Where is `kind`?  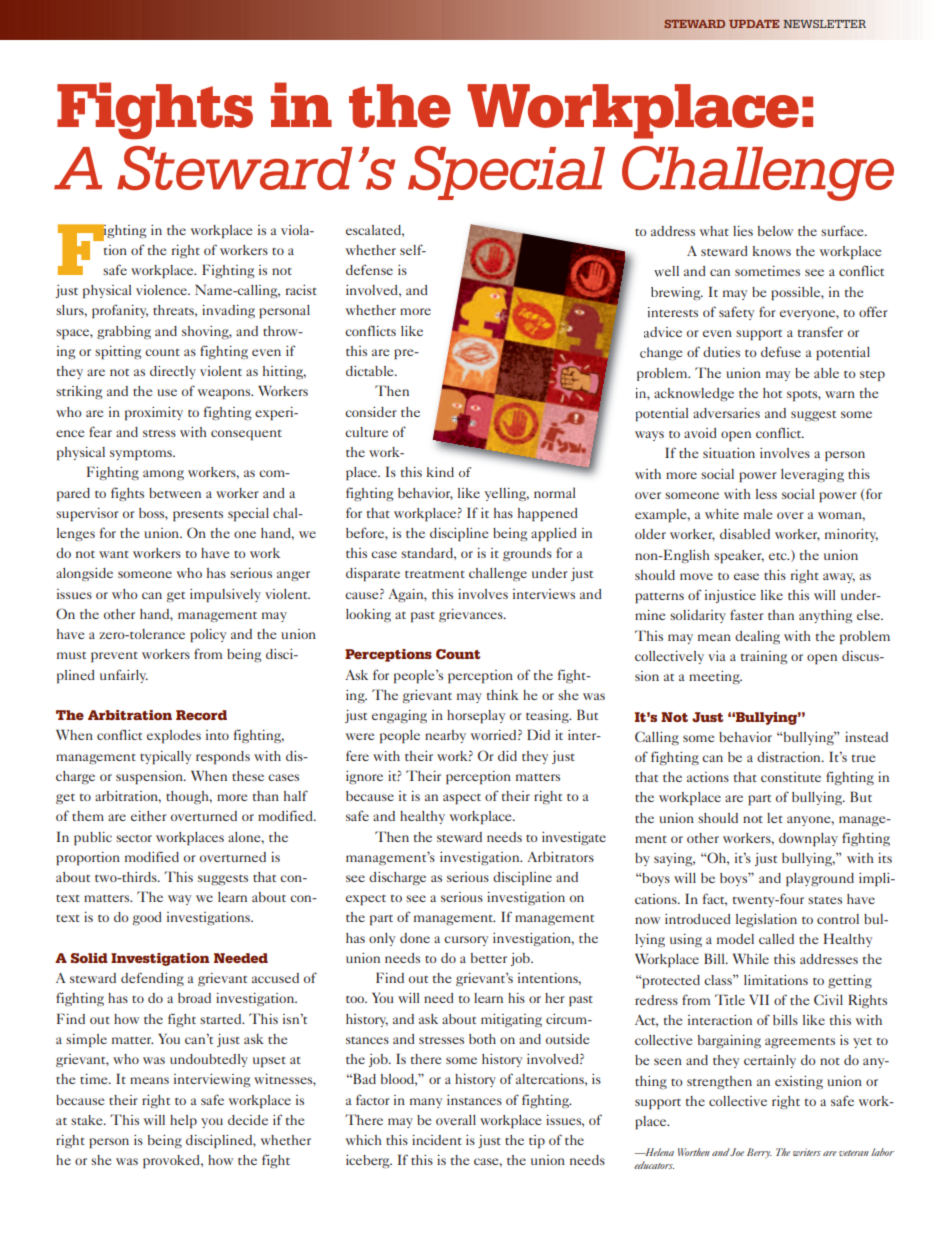
kind is located at coordinates (440, 472).
